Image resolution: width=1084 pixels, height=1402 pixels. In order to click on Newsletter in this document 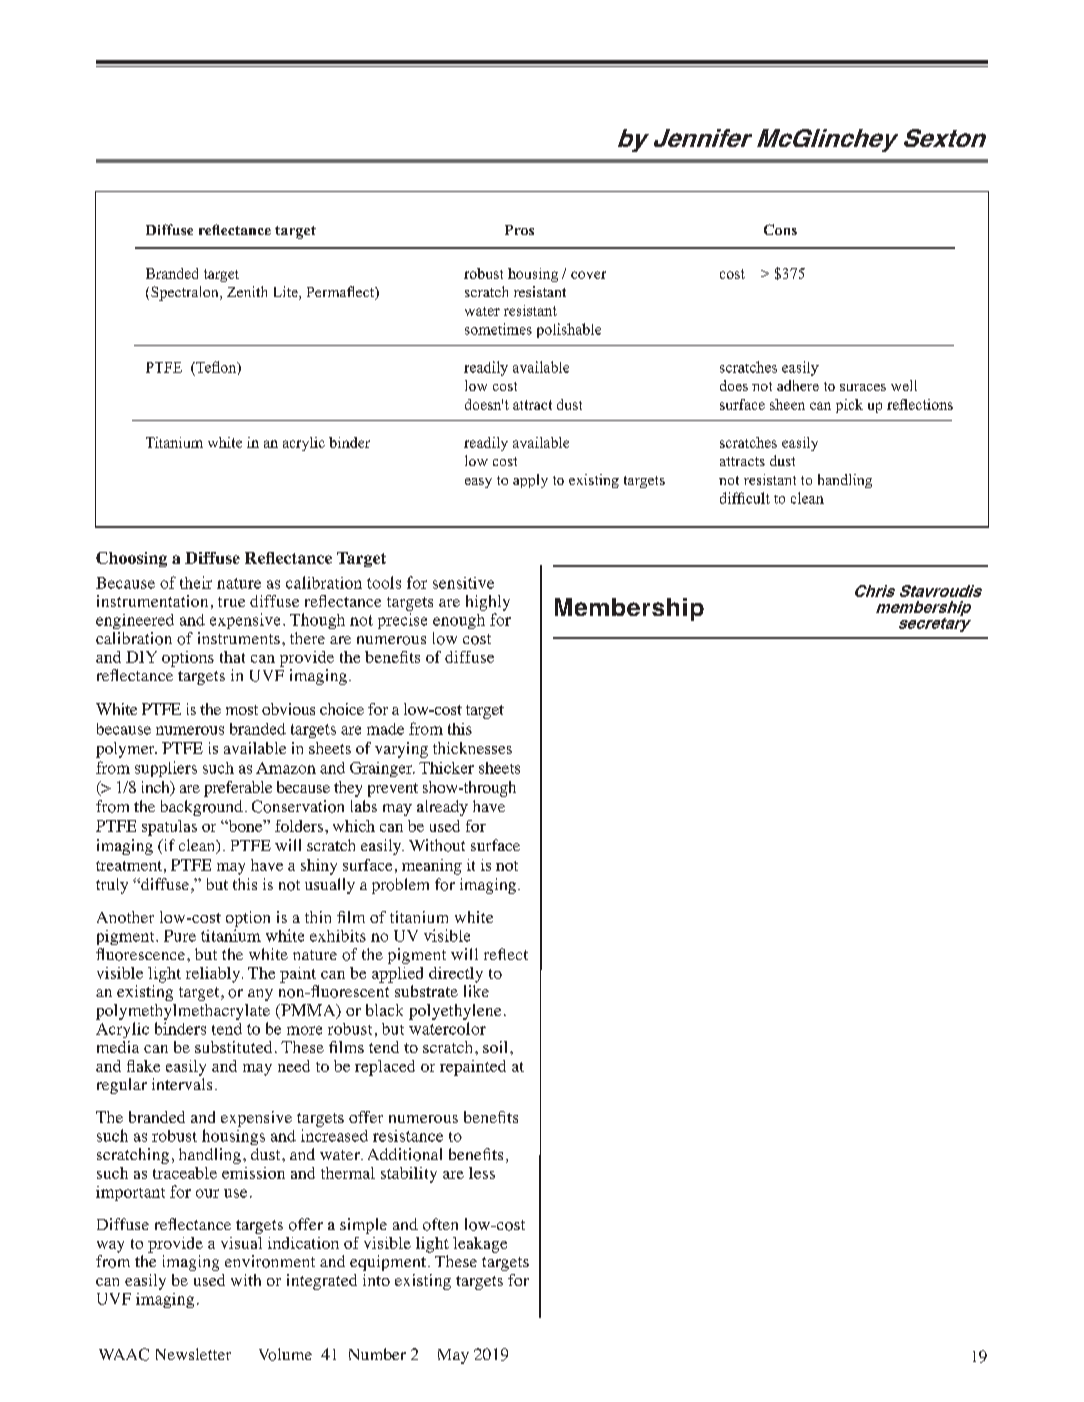, I will do `click(193, 1354)`.
